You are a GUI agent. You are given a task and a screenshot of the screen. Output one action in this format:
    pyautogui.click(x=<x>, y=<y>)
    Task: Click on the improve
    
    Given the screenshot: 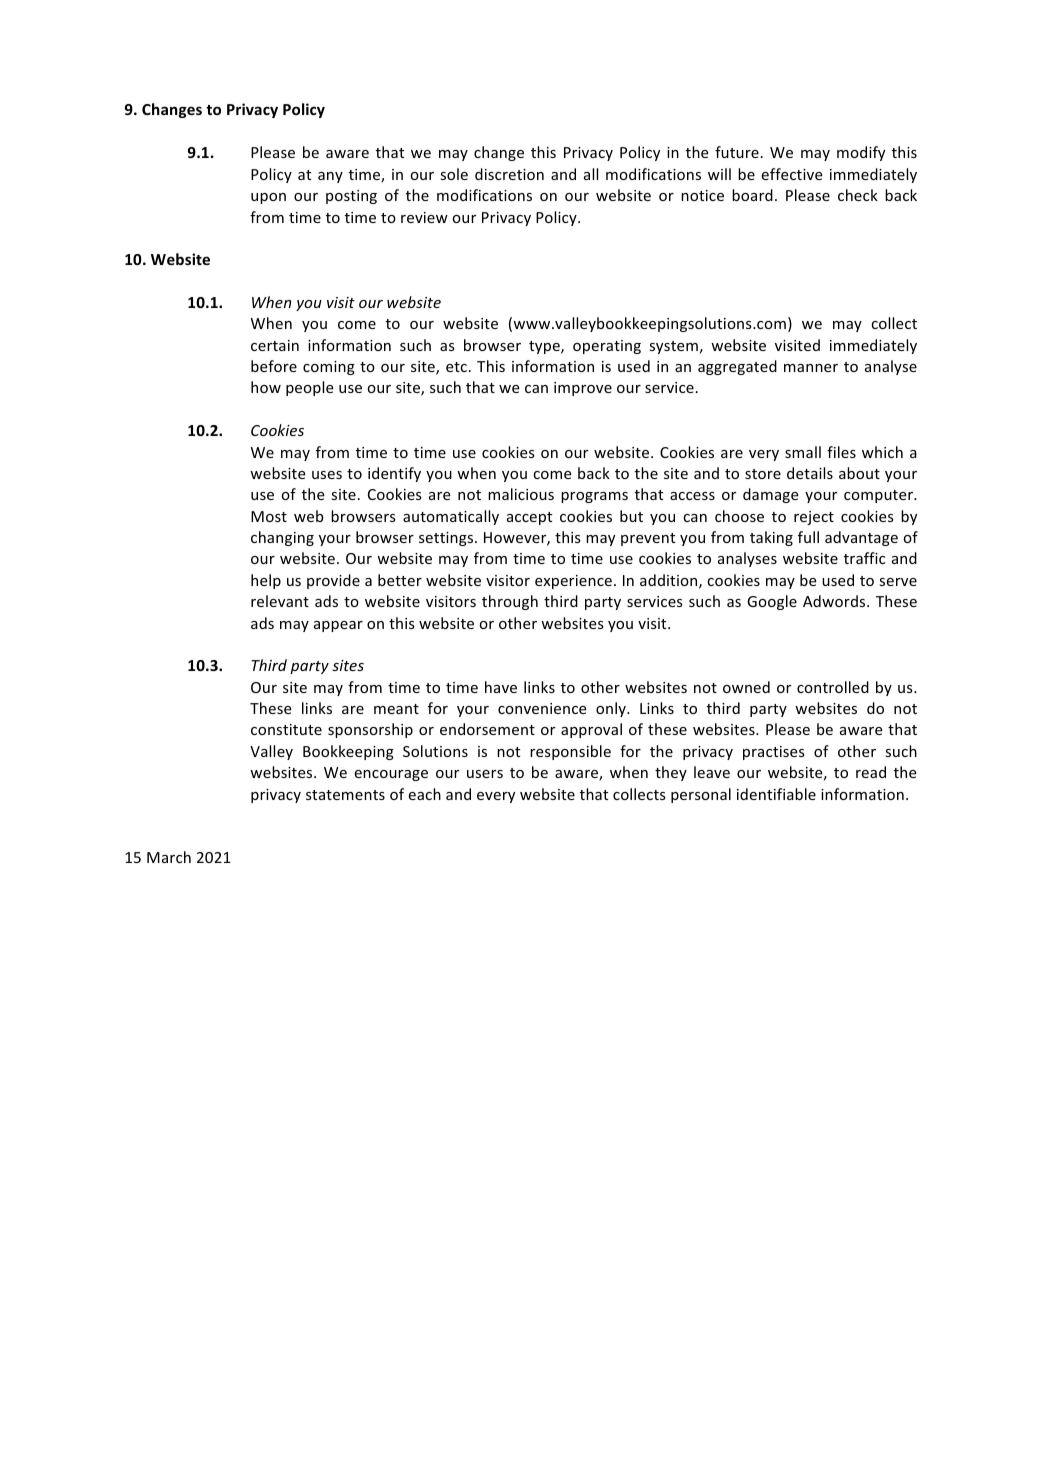 What is the action you would take?
    pyautogui.click(x=583, y=389)
